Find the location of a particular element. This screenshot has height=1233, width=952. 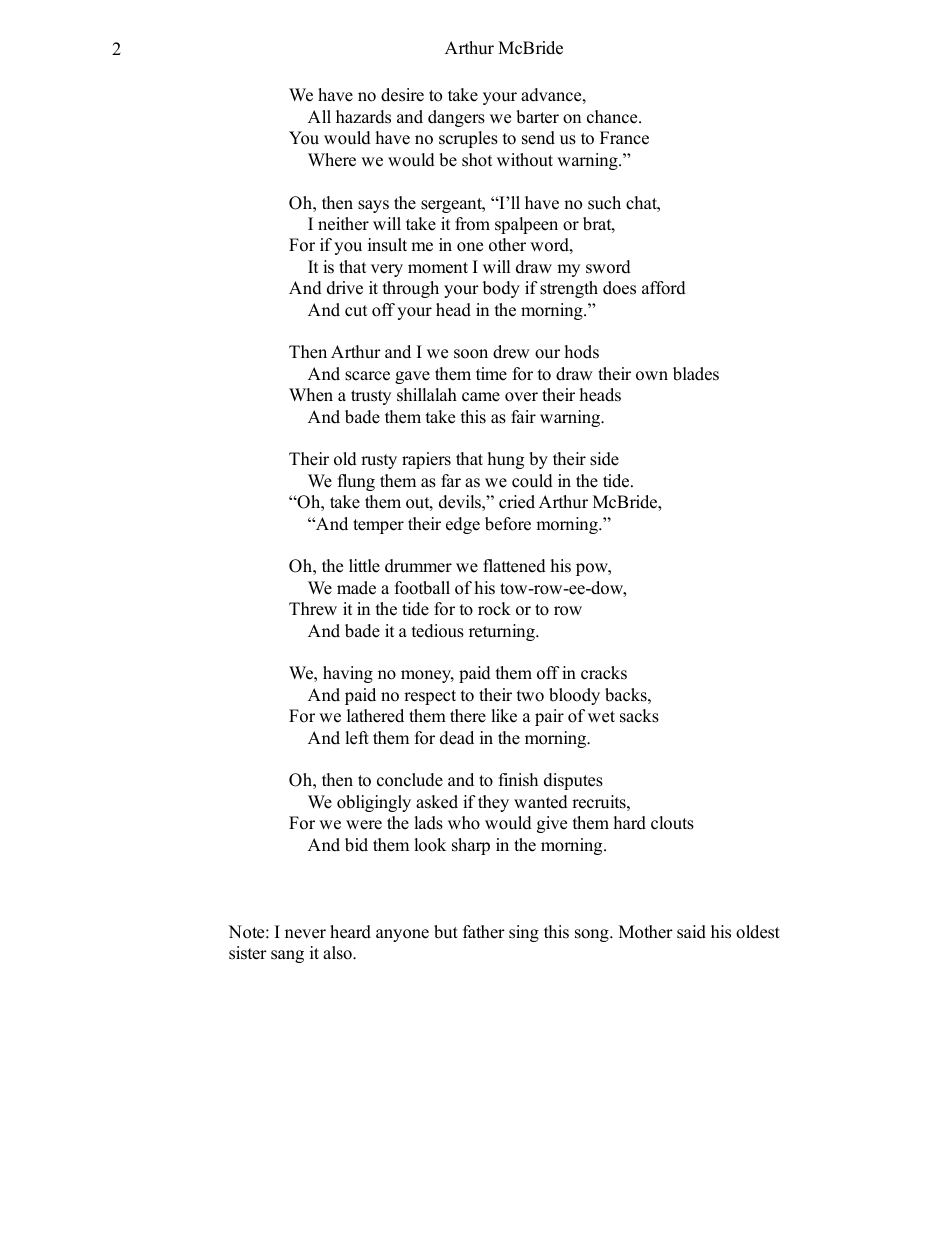

Where is located at coordinates (332, 160).
